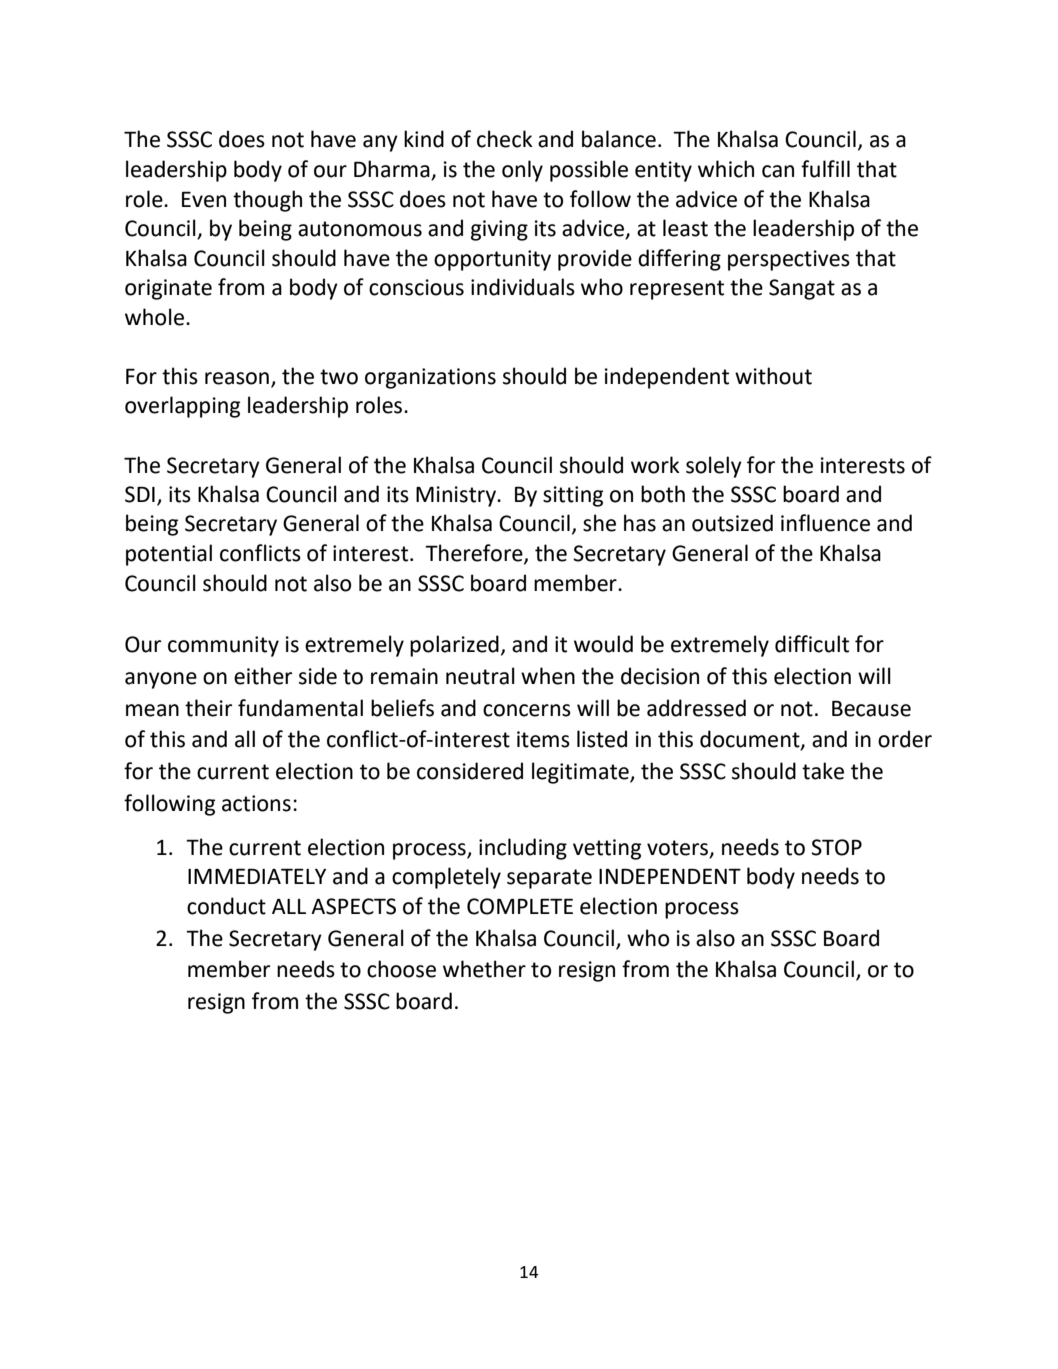 This screenshot has height=1369, width=1058. What do you see at coordinates (836, 847) in the screenshot?
I see `STOP` at bounding box center [836, 847].
